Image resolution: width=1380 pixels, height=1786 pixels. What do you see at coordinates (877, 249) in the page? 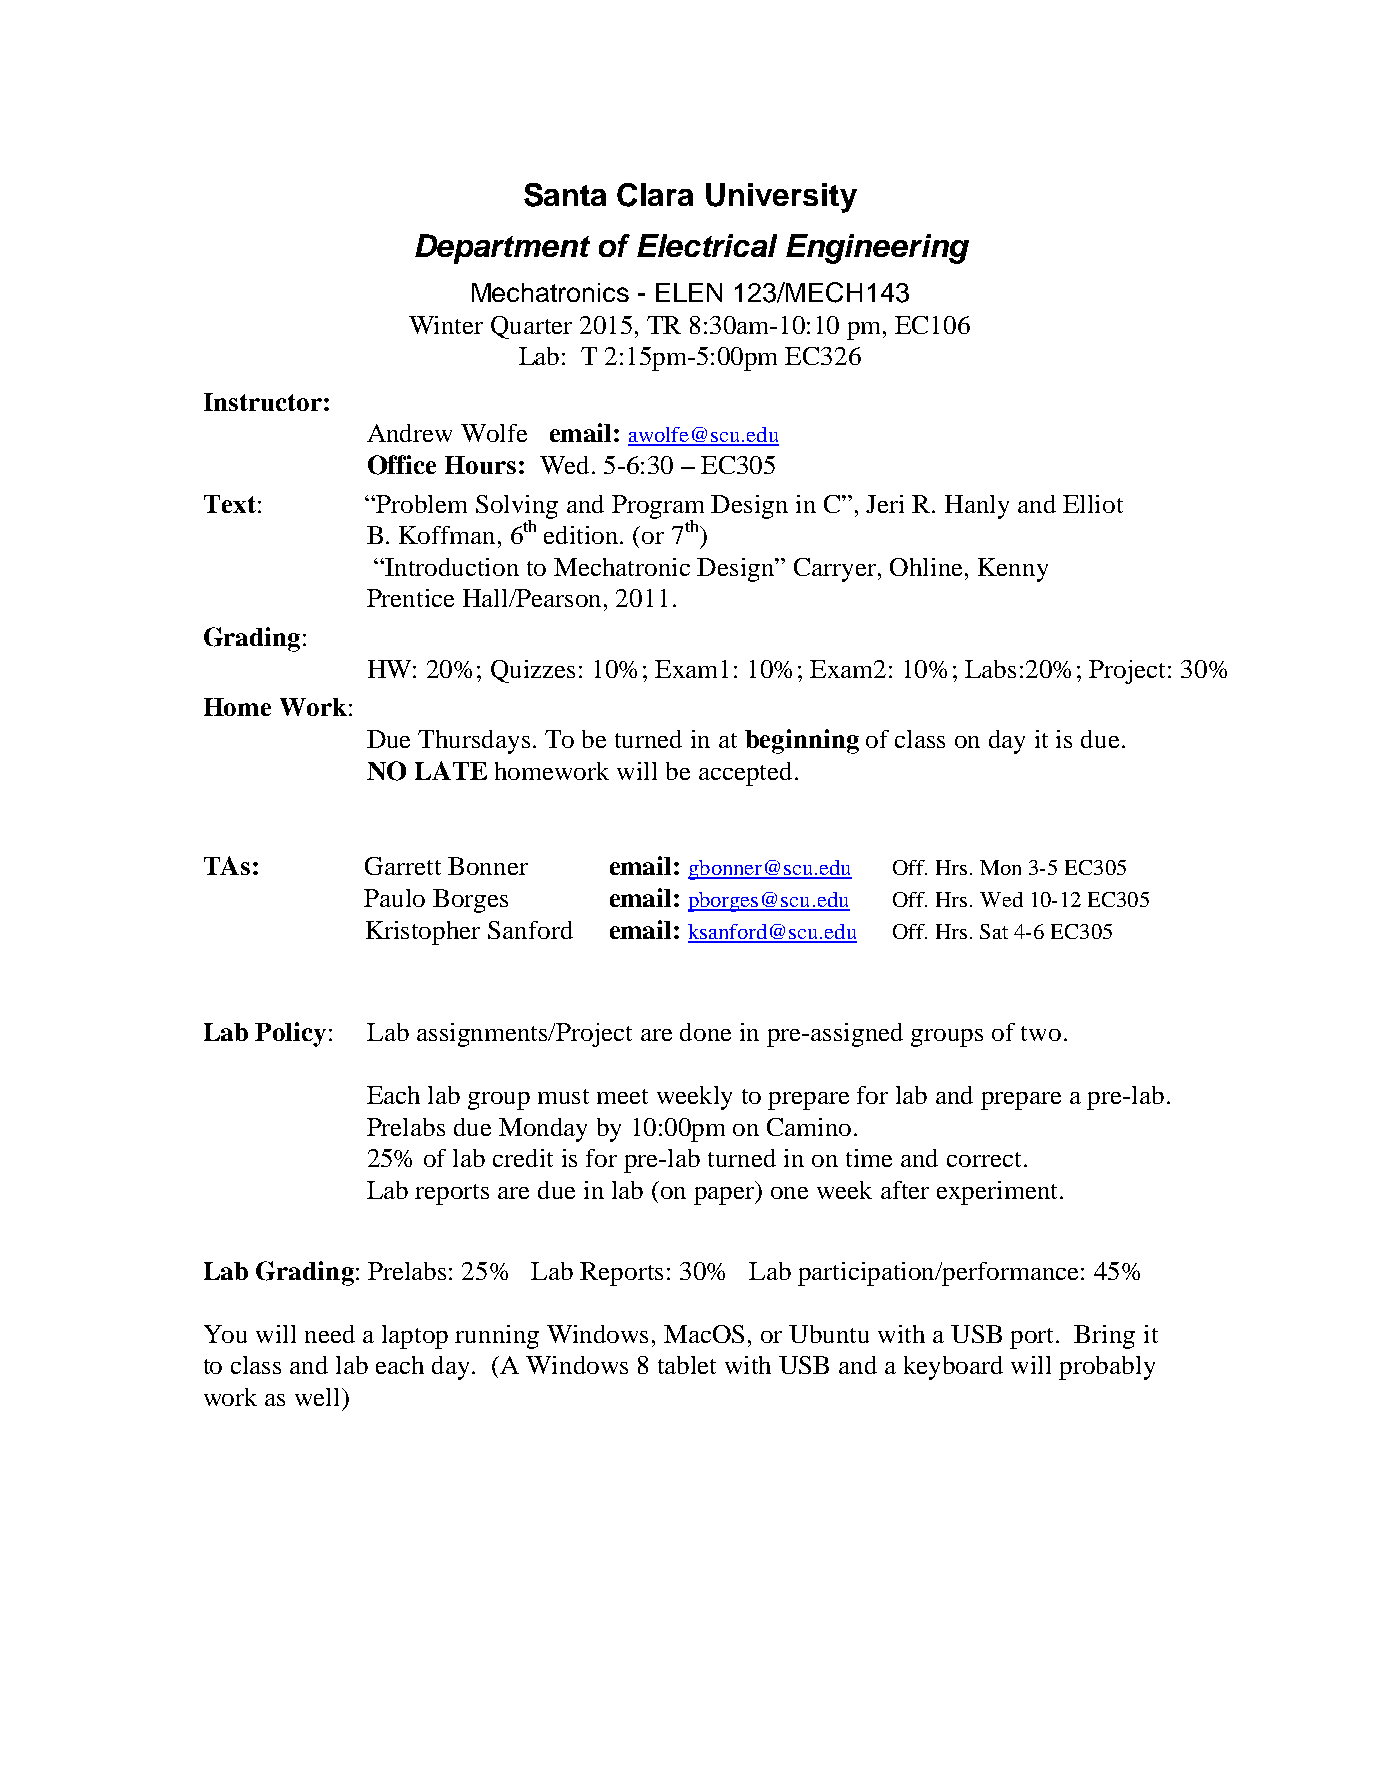
I see `Engineering` at bounding box center [877, 249].
